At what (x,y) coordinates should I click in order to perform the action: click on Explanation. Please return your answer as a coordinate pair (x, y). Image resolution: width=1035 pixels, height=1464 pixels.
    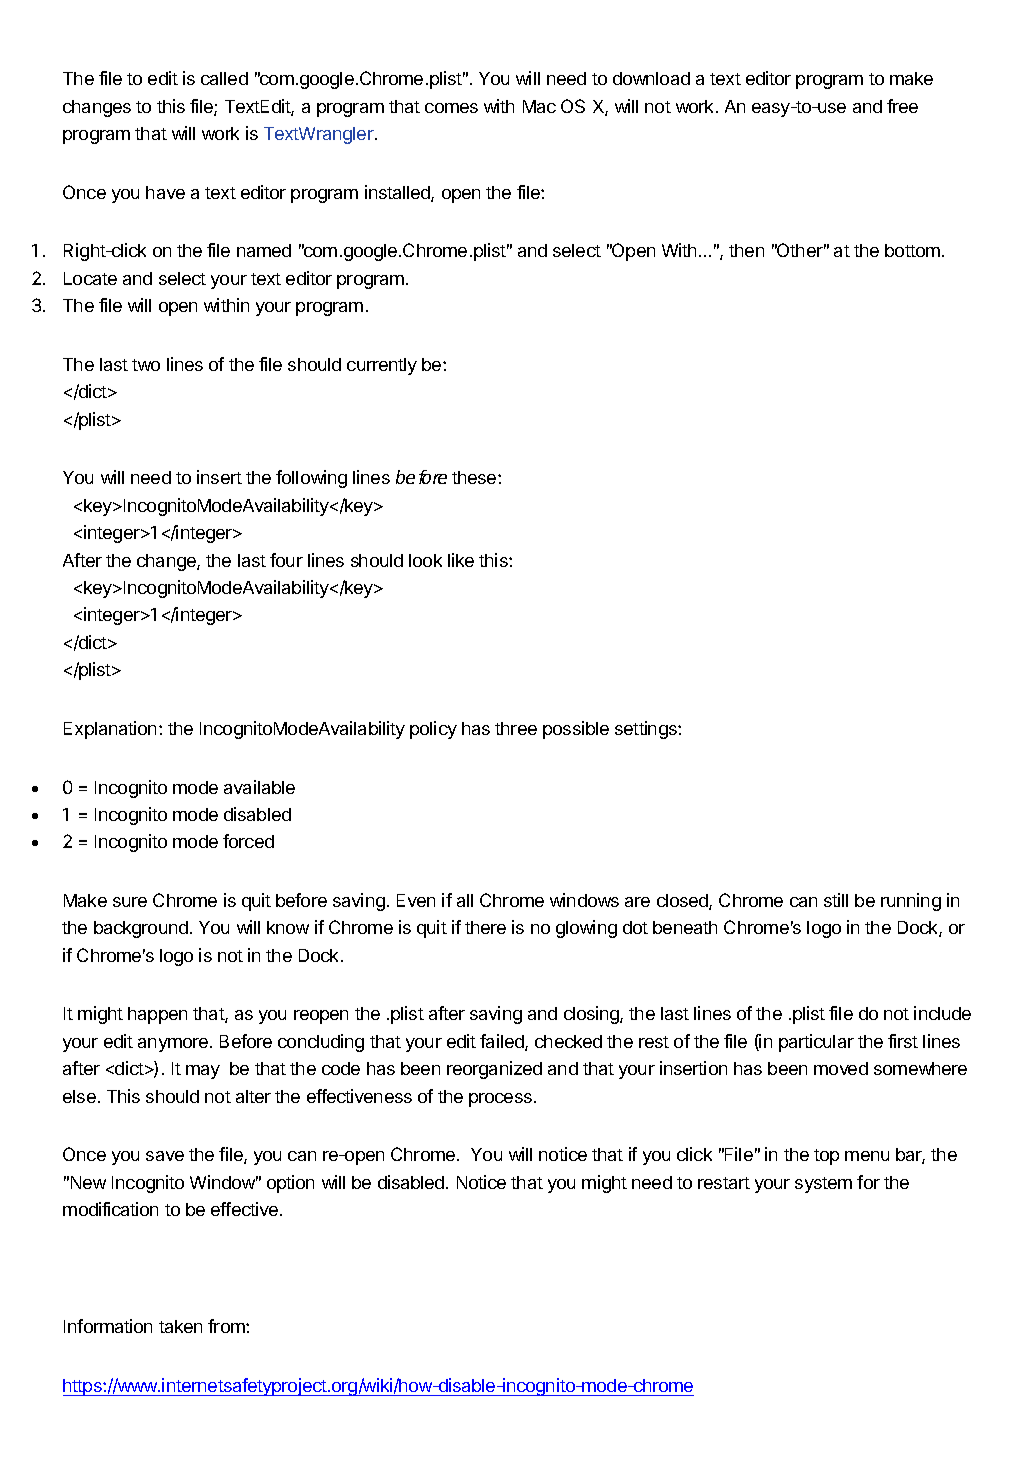
    Looking at the image, I should click on (110, 730).
